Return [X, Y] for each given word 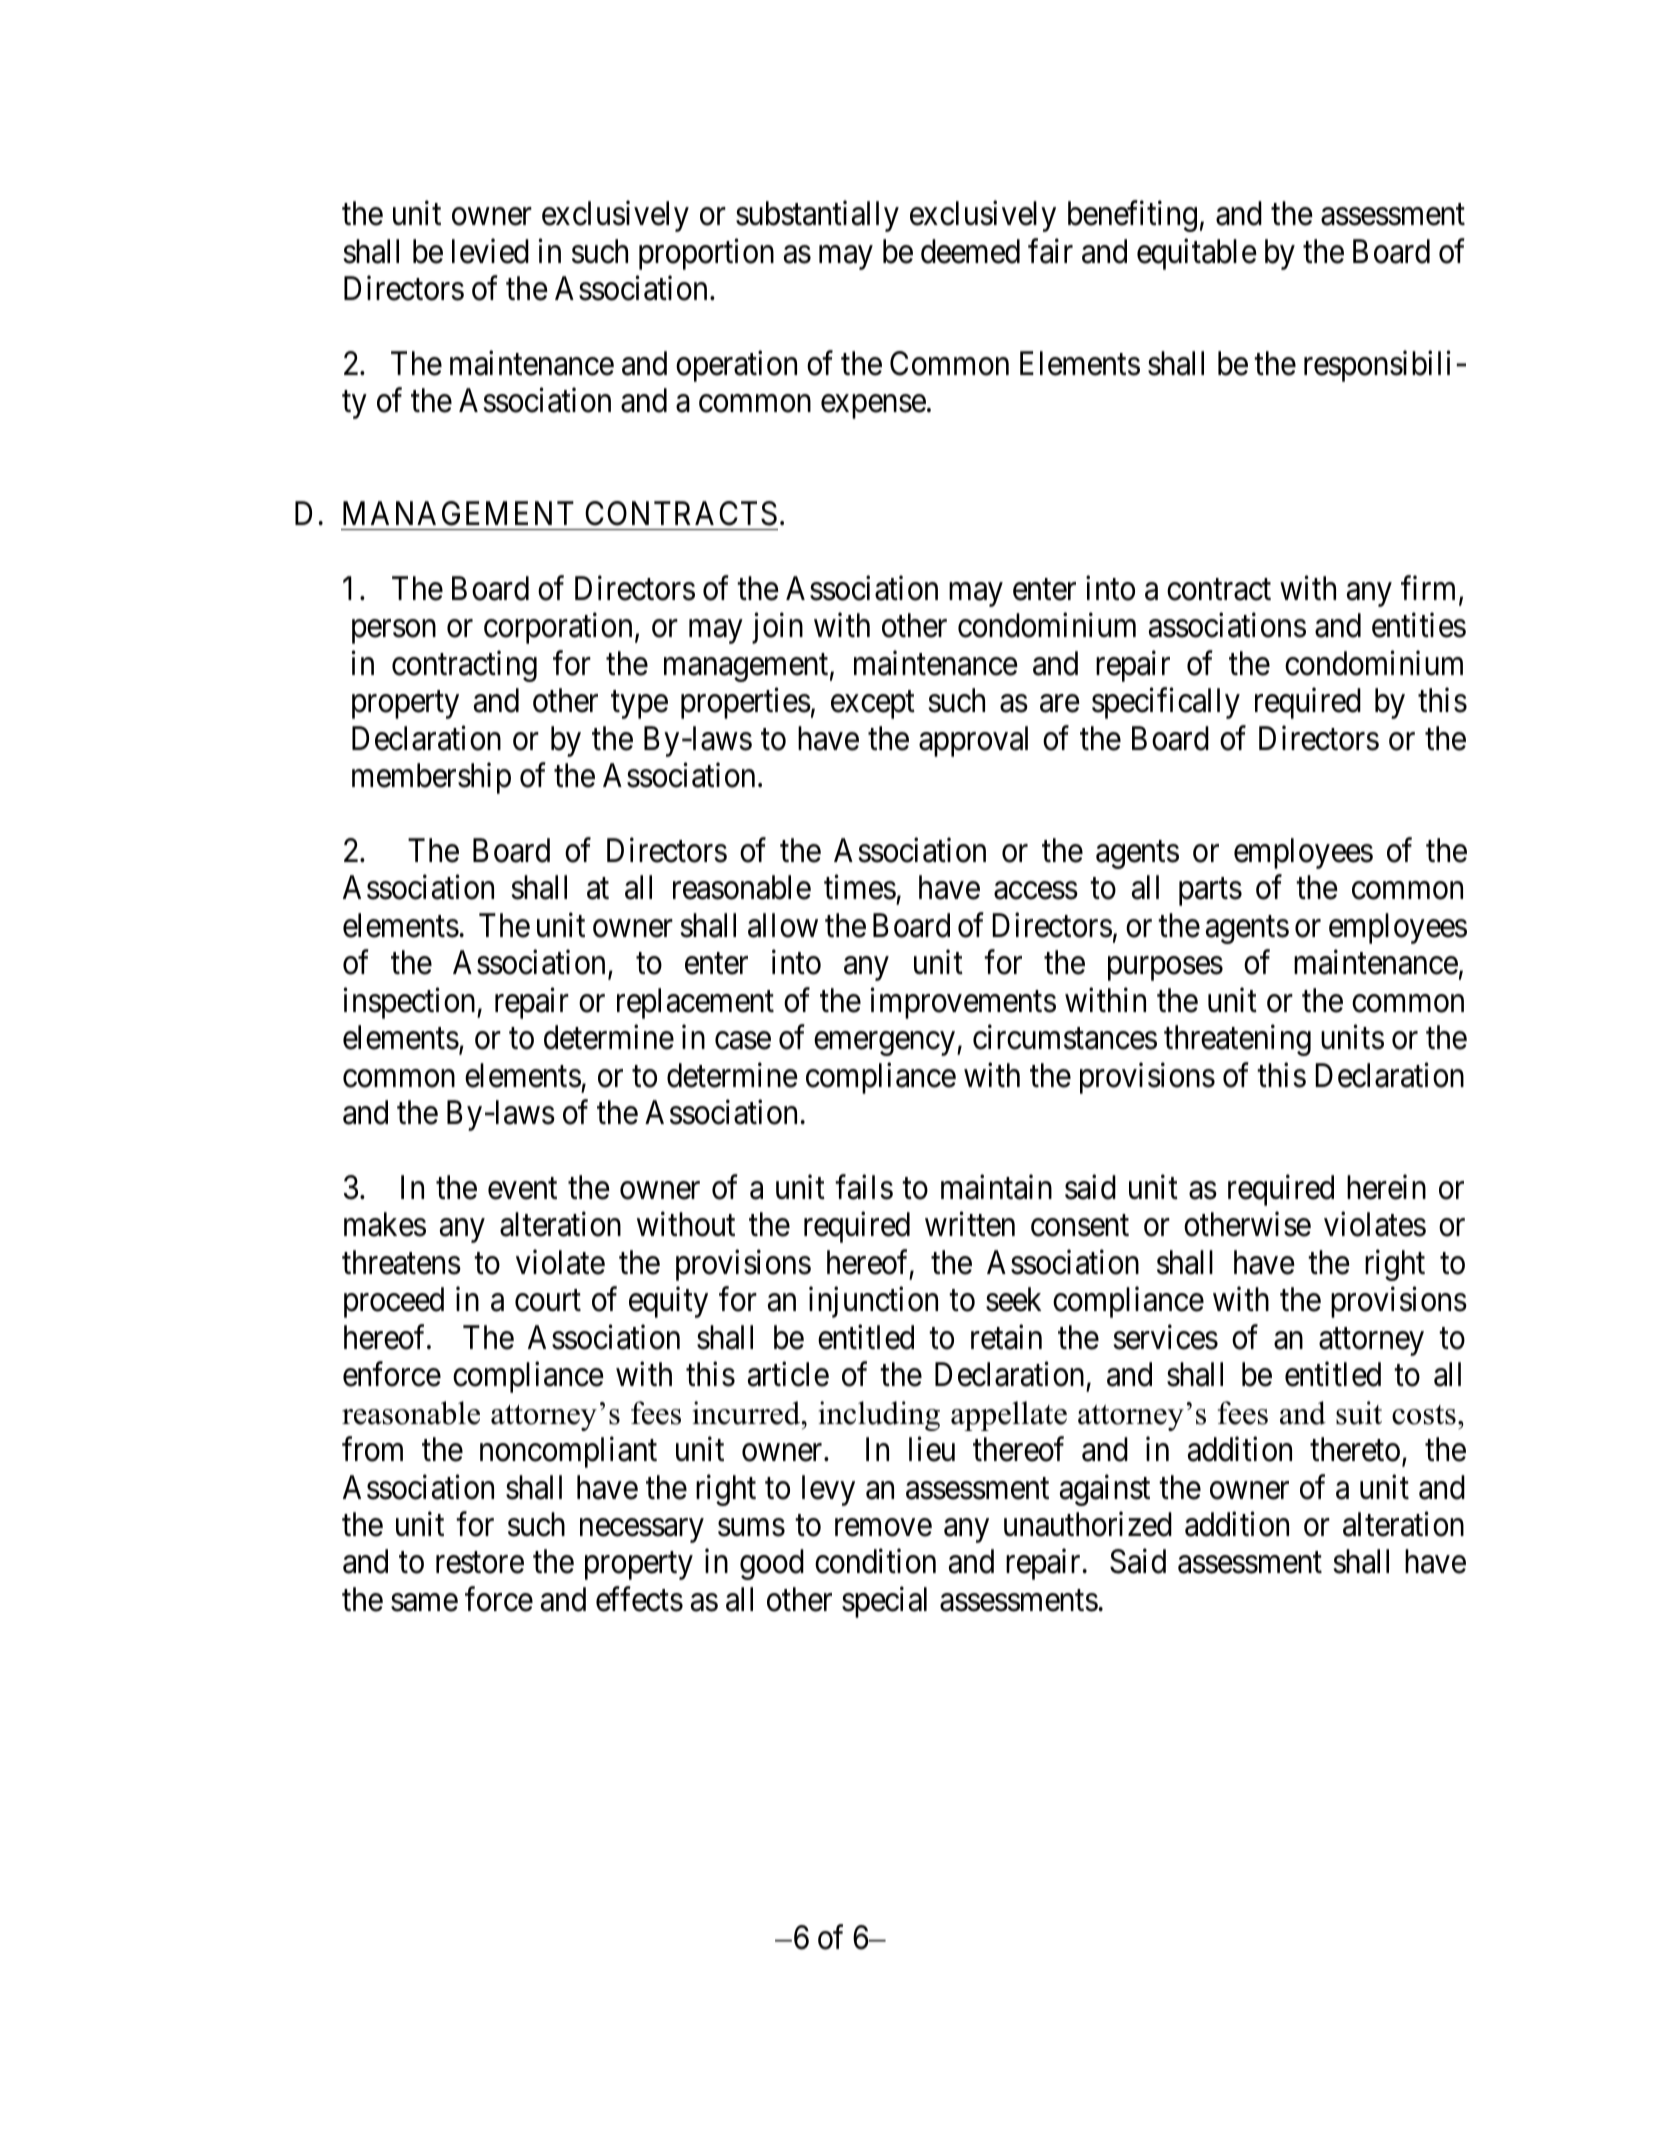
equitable [1197, 254]
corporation [558, 628]
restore [480, 1563]
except [873, 705]
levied [490, 251]
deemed [970, 251]
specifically [1166, 703]
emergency [886, 1044]
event [522, 1189]
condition [875, 1561]
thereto [1355, 1449]
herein [1386, 1187]
